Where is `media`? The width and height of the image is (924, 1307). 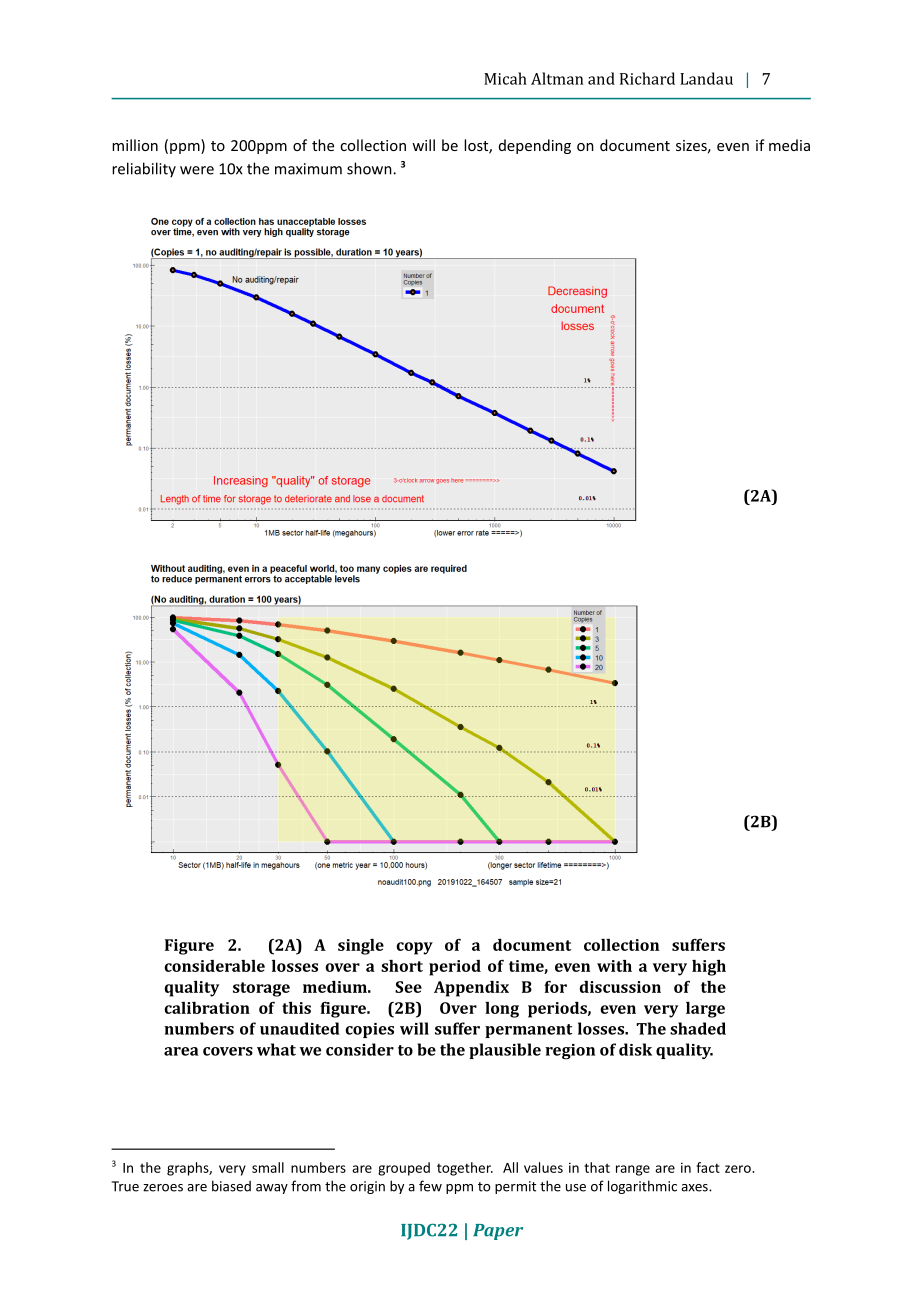 media is located at coordinates (789, 145).
